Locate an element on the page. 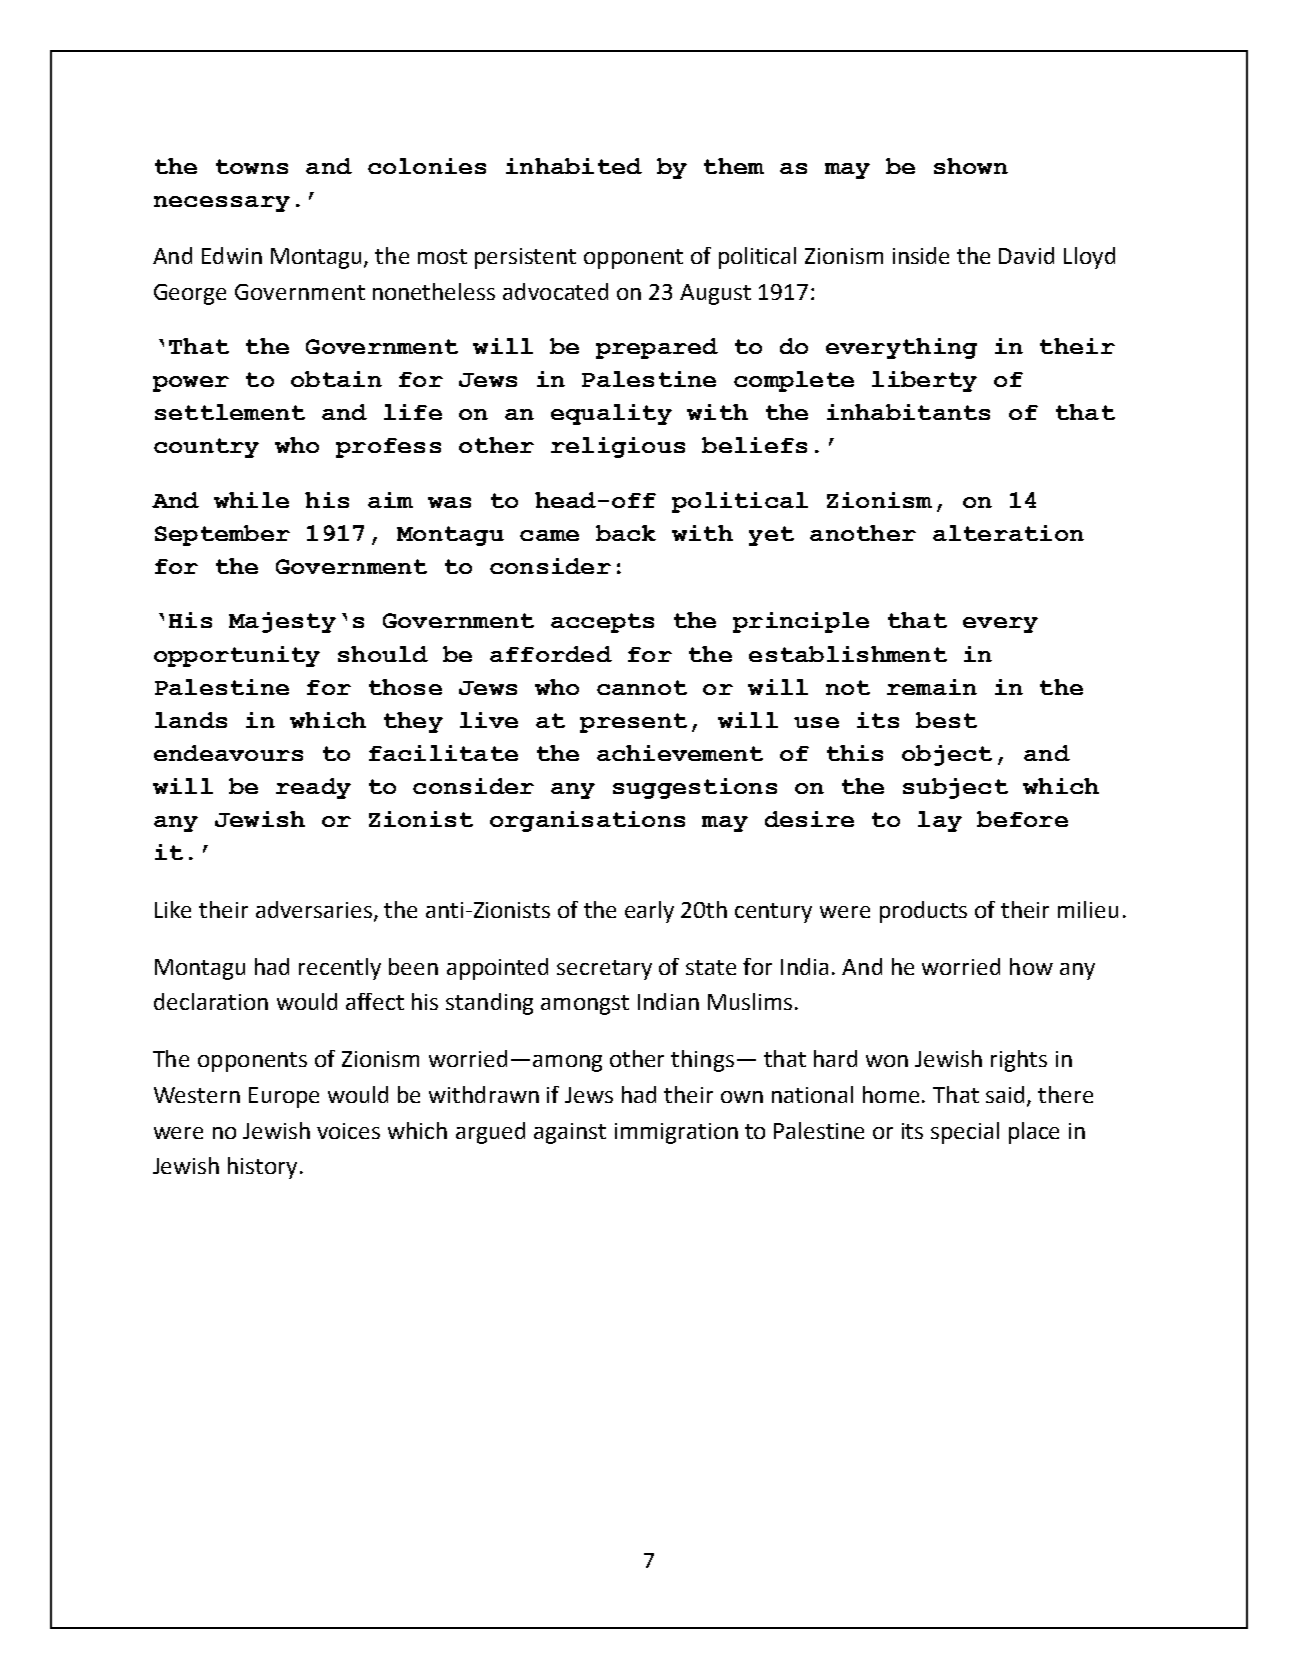  opportunity is located at coordinates (237, 656).
